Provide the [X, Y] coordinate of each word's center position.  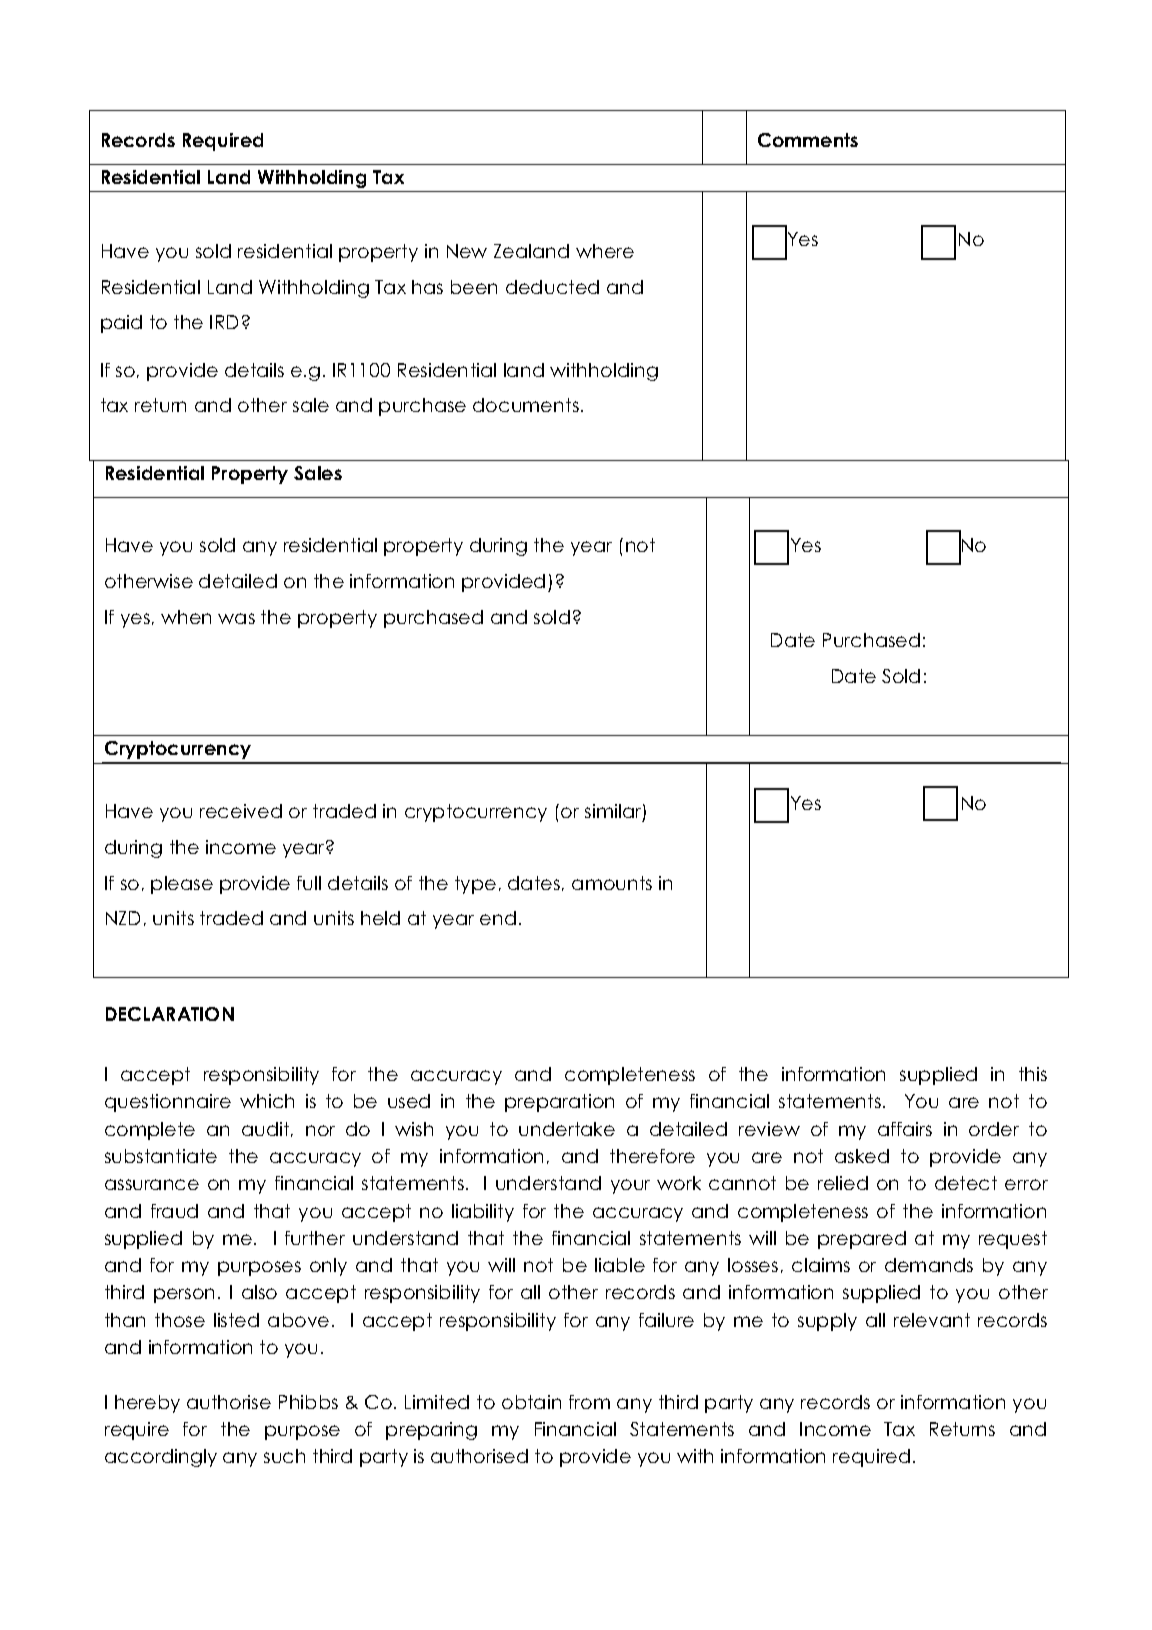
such [284, 1456]
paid [121, 324]
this [1033, 1074]
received [241, 811]
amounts [612, 883]
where [605, 251]
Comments [808, 140]
